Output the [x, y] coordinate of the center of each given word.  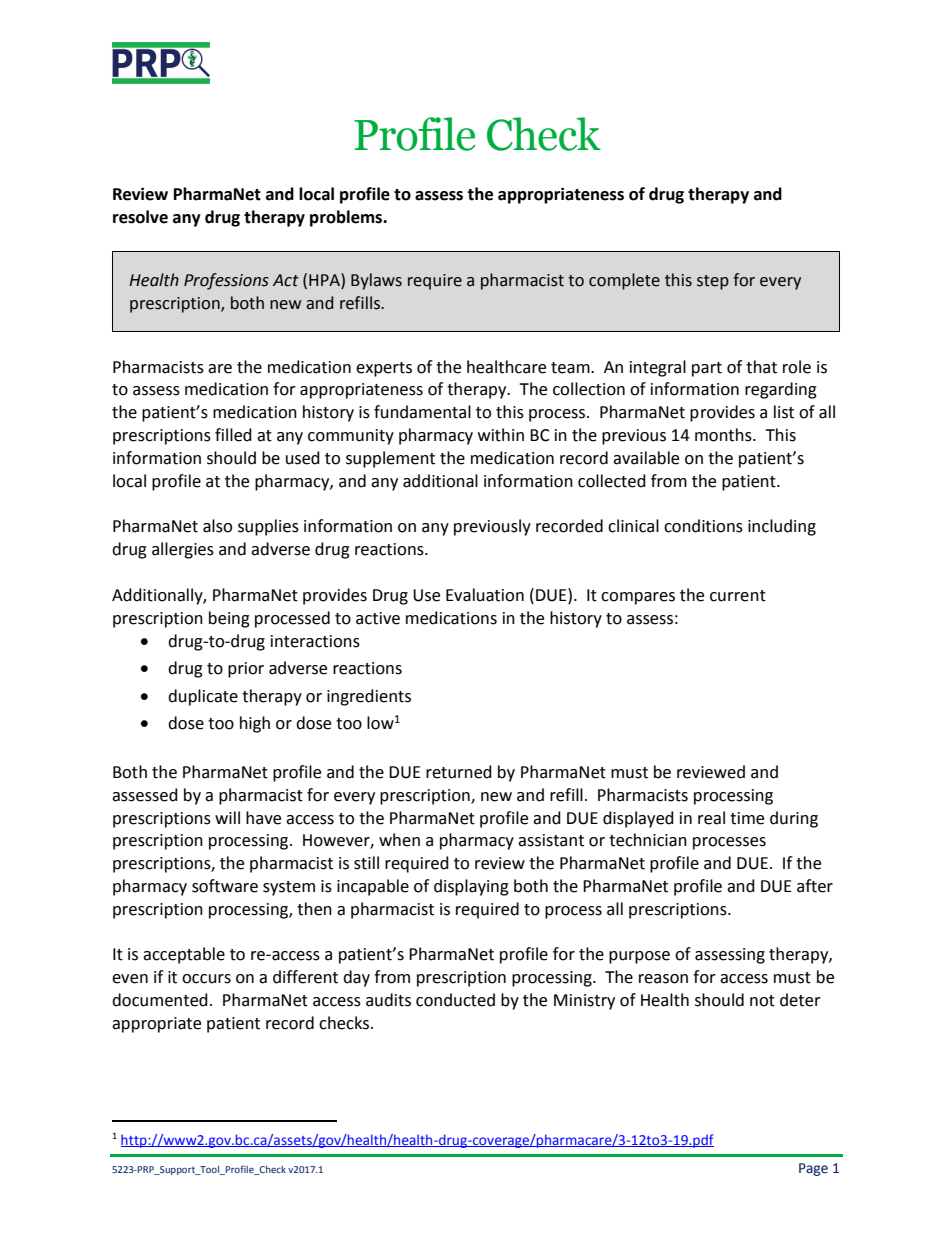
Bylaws [376, 281]
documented [160, 1000]
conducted [455, 1000]
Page [813, 1169]
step [713, 282]
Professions [226, 281]
